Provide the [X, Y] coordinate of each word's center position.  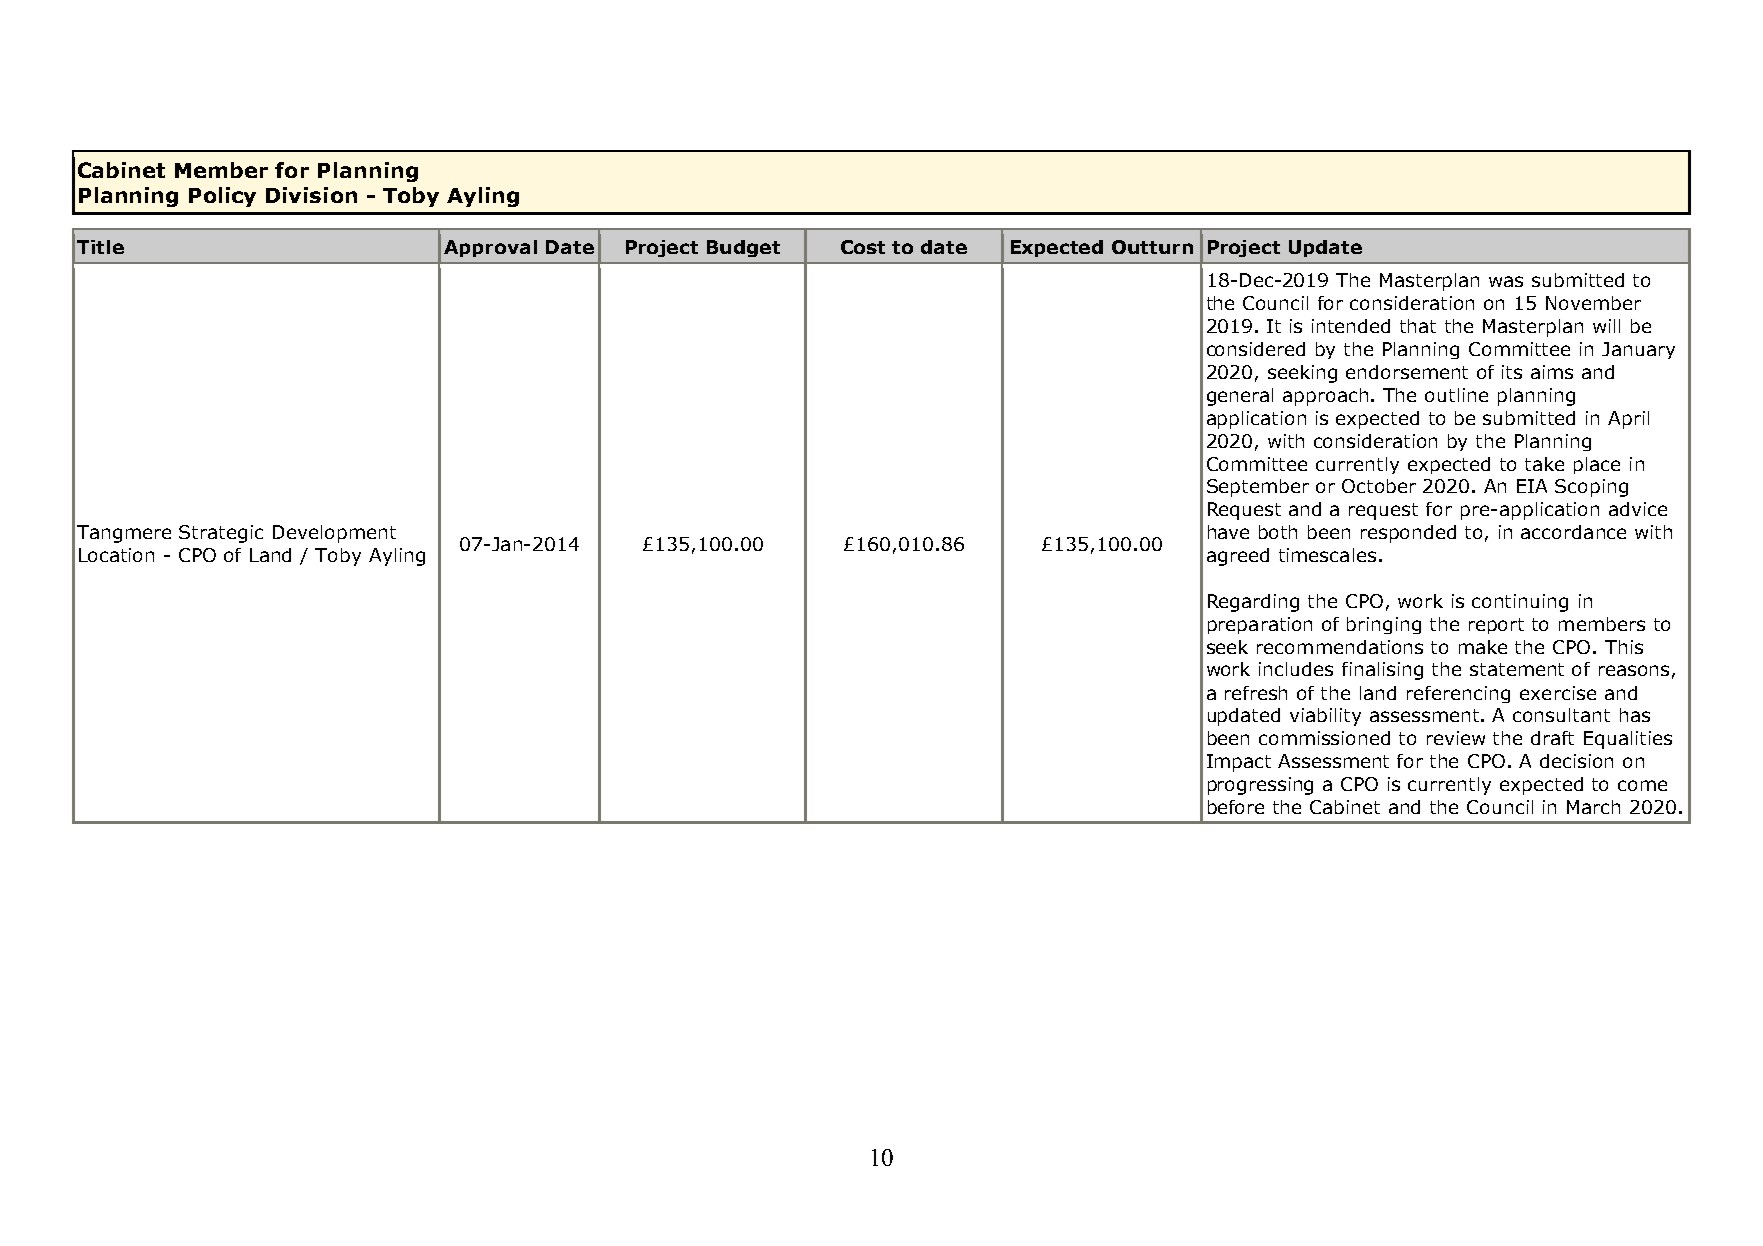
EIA [1532, 486]
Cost [863, 247]
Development [334, 534]
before [1236, 807]
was [1506, 281]
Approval [490, 248]
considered [1256, 349]
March [1593, 807]
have [1228, 532]
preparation [1260, 625]
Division [311, 195]
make [1483, 647]
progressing [1260, 786]
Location [116, 555]
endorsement [1407, 372]
